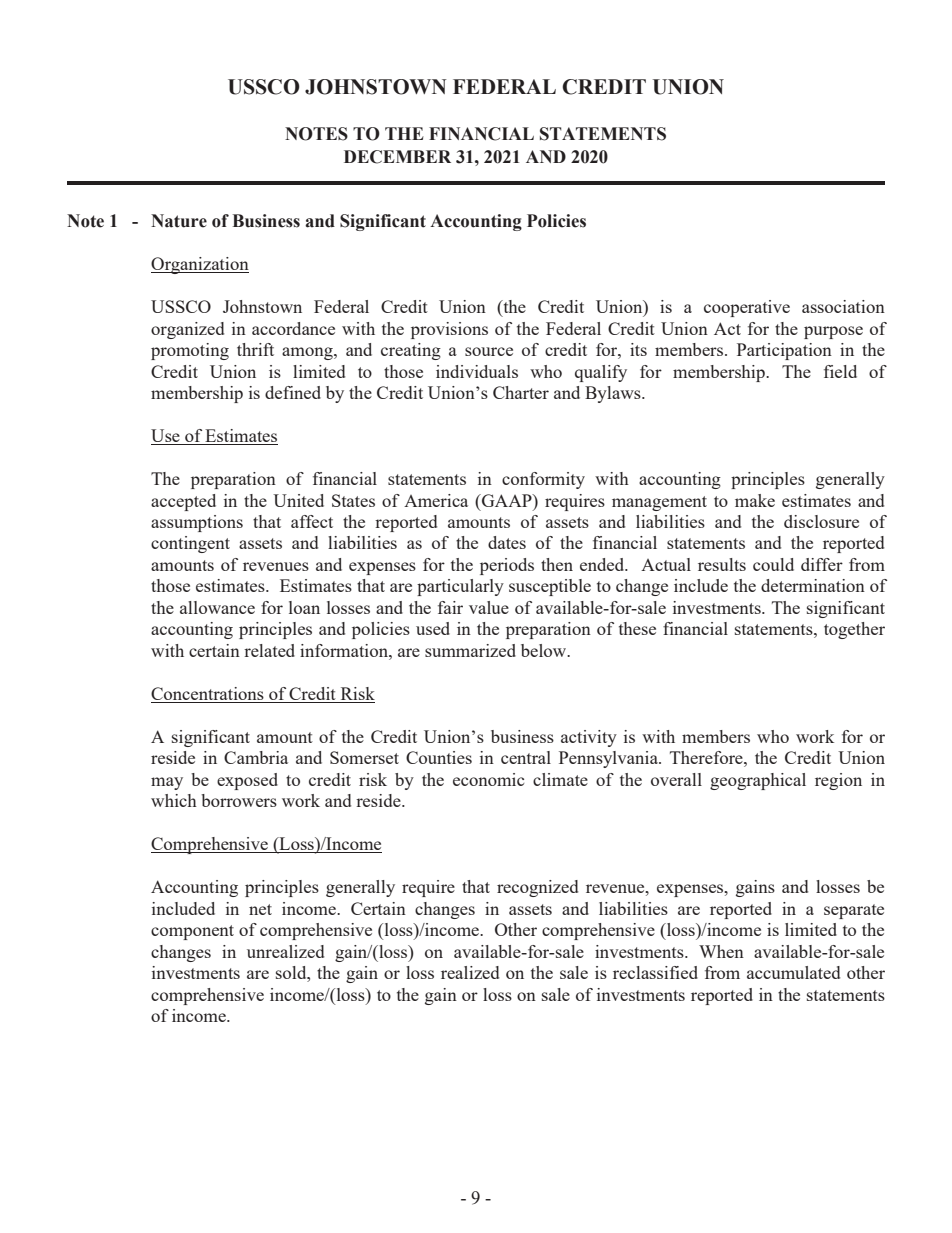 This document has width=952, height=1233. I want to click on source, so click(489, 351).
